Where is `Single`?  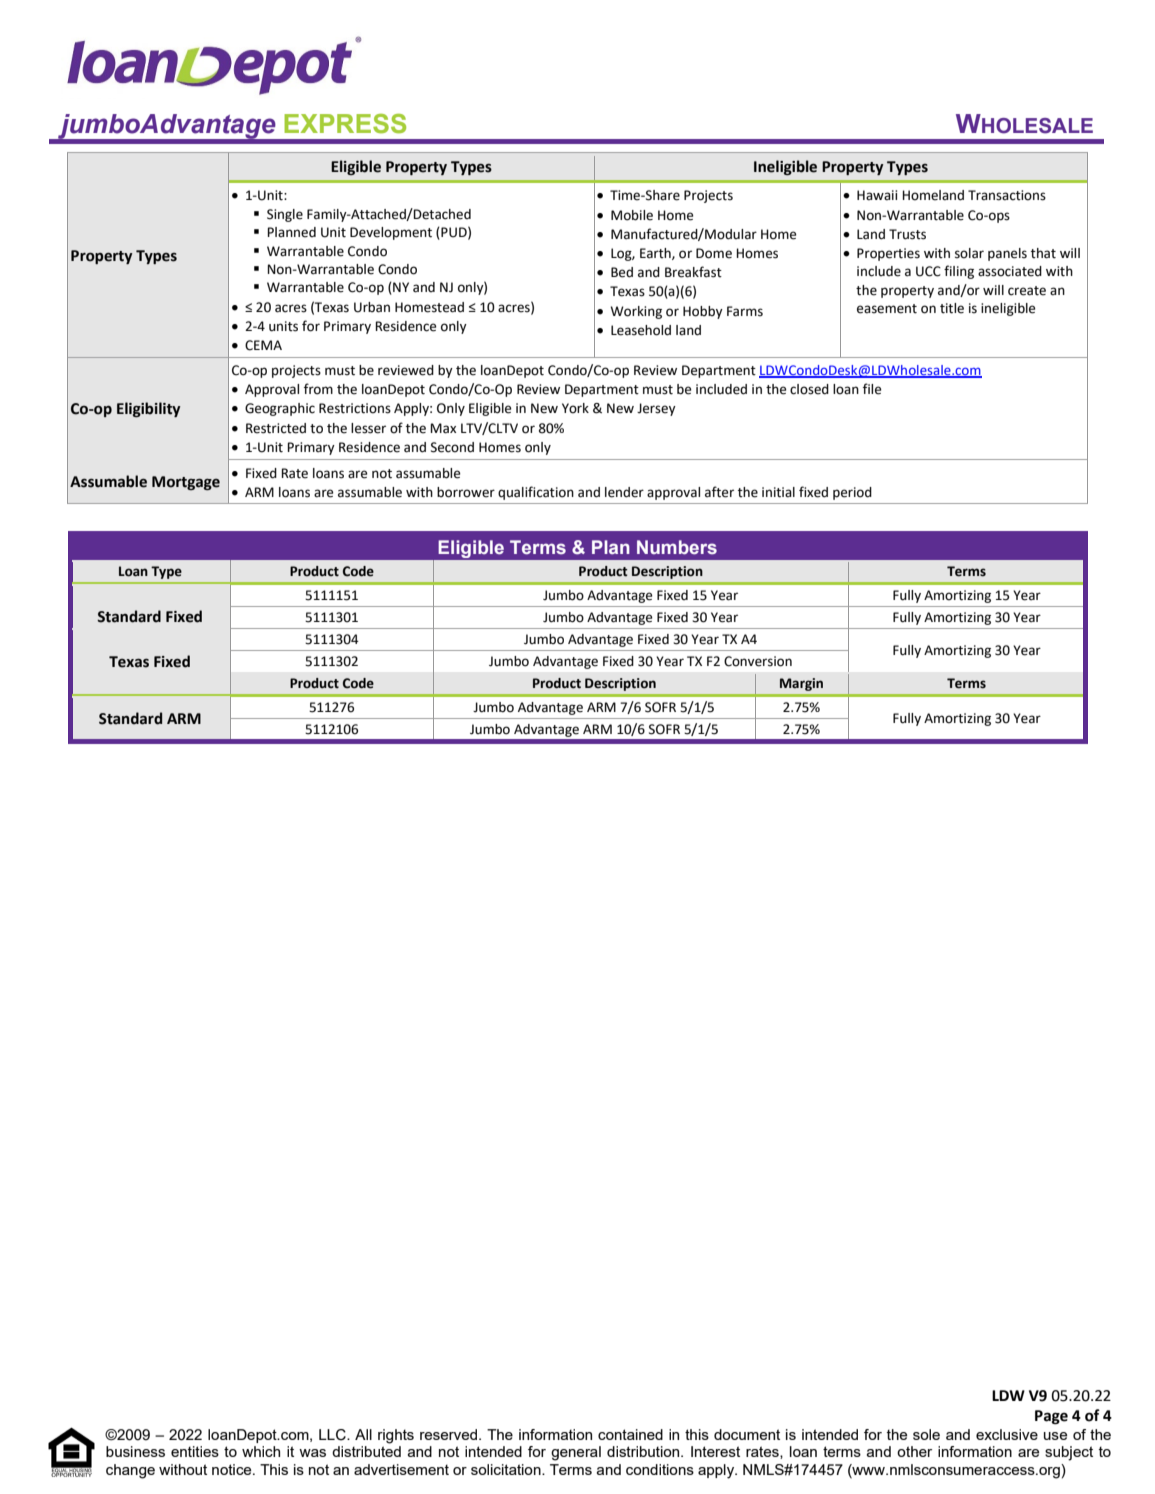
Single is located at coordinates (285, 215).
